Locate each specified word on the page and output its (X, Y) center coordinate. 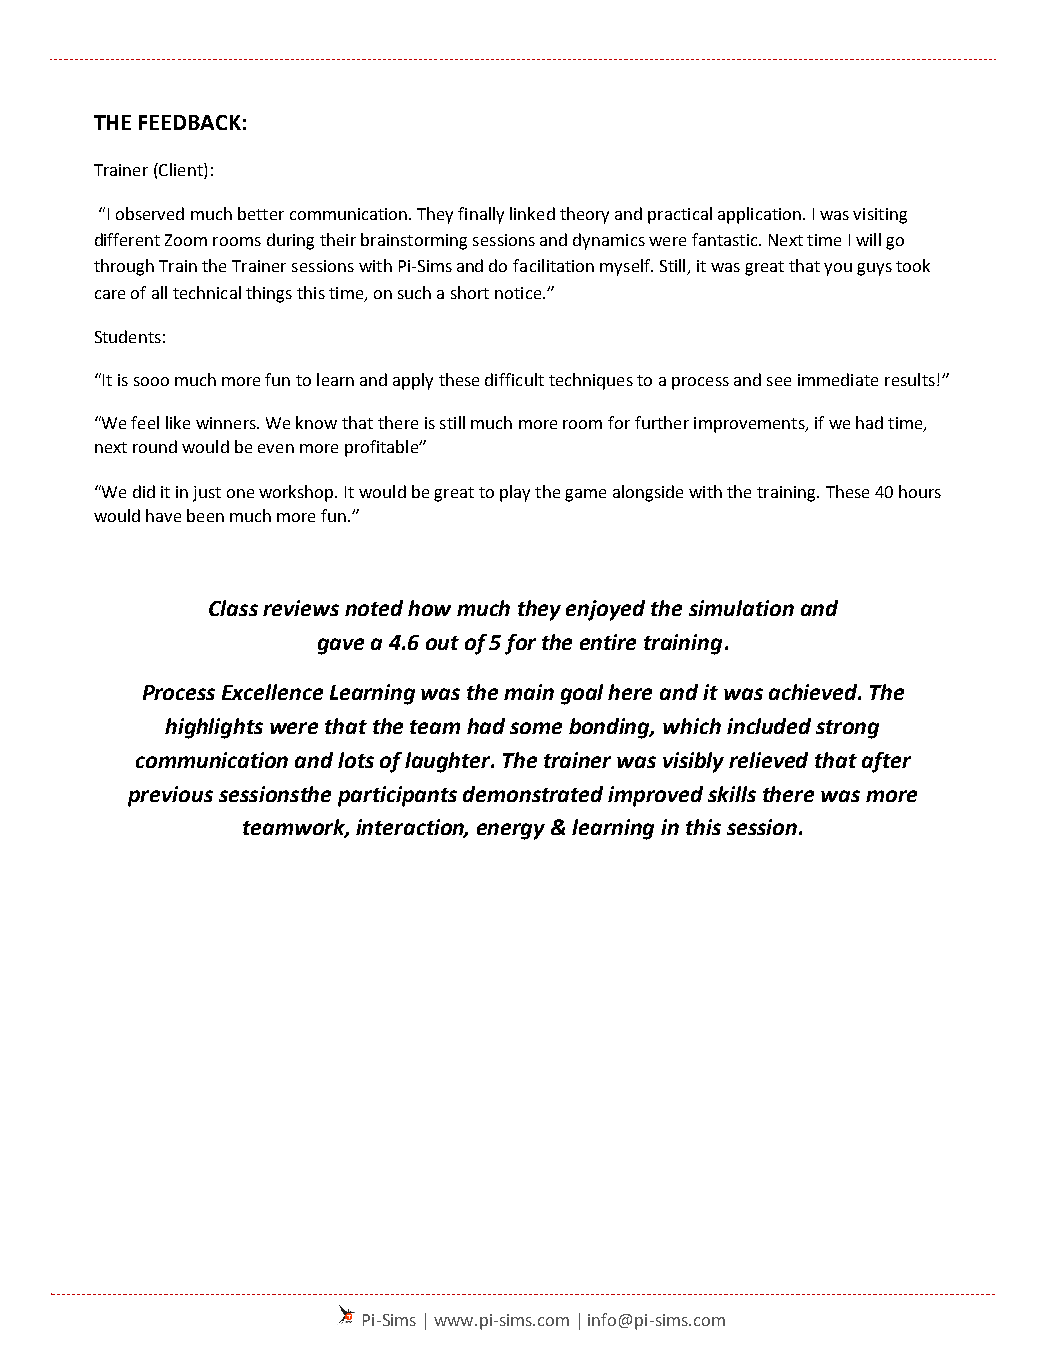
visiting (880, 216)
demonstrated (533, 794)
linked (532, 213)
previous (170, 796)
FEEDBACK (190, 122)
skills (732, 794)
